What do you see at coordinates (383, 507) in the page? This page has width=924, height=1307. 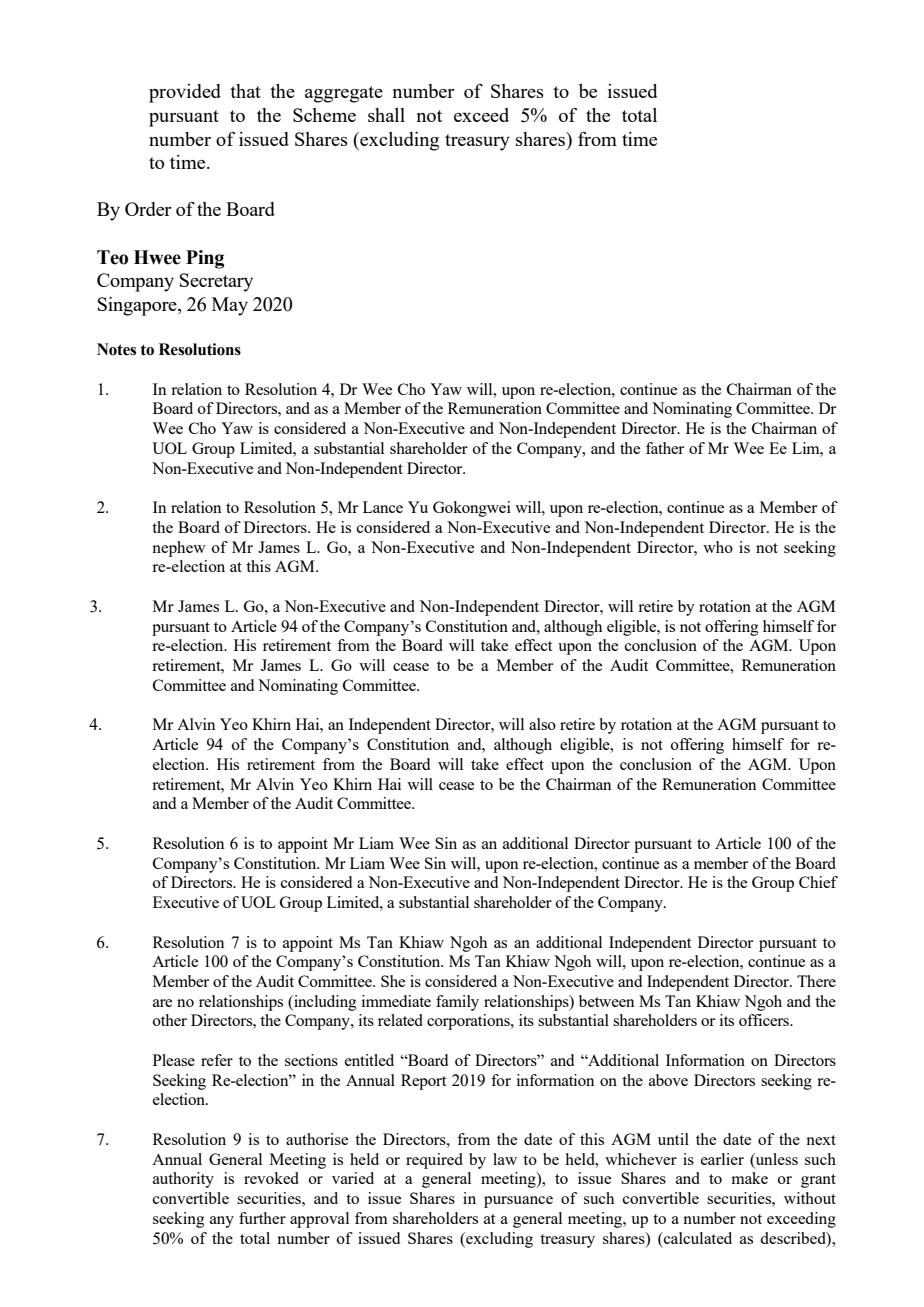 I see `Lance` at bounding box center [383, 507].
